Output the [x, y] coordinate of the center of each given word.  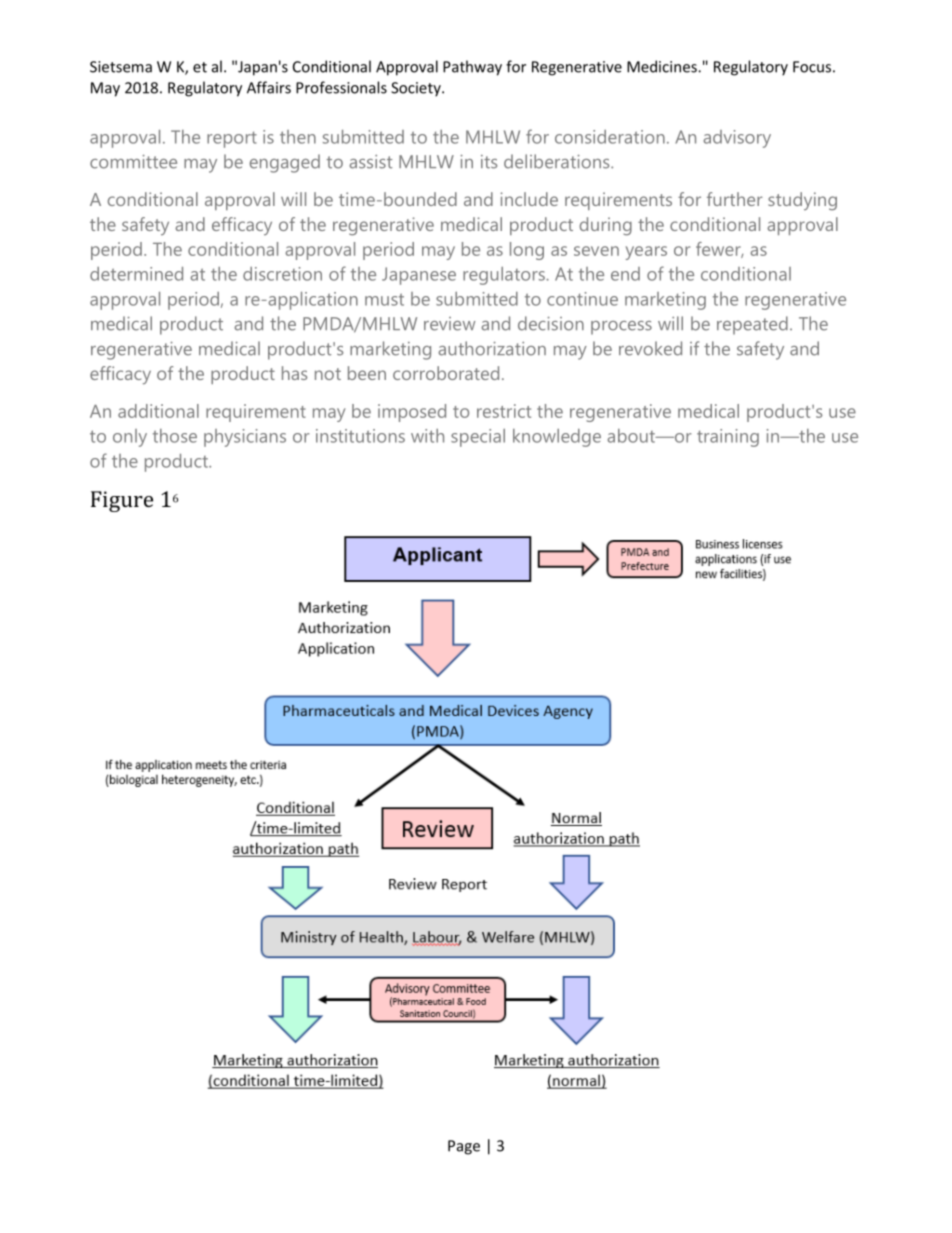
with [427, 436]
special [478, 438]
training [728, 438]
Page [464, 1147]
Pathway [472, 68]
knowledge [557, 438]
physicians [245, 438]
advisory [737, 139]
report [232, 139]
